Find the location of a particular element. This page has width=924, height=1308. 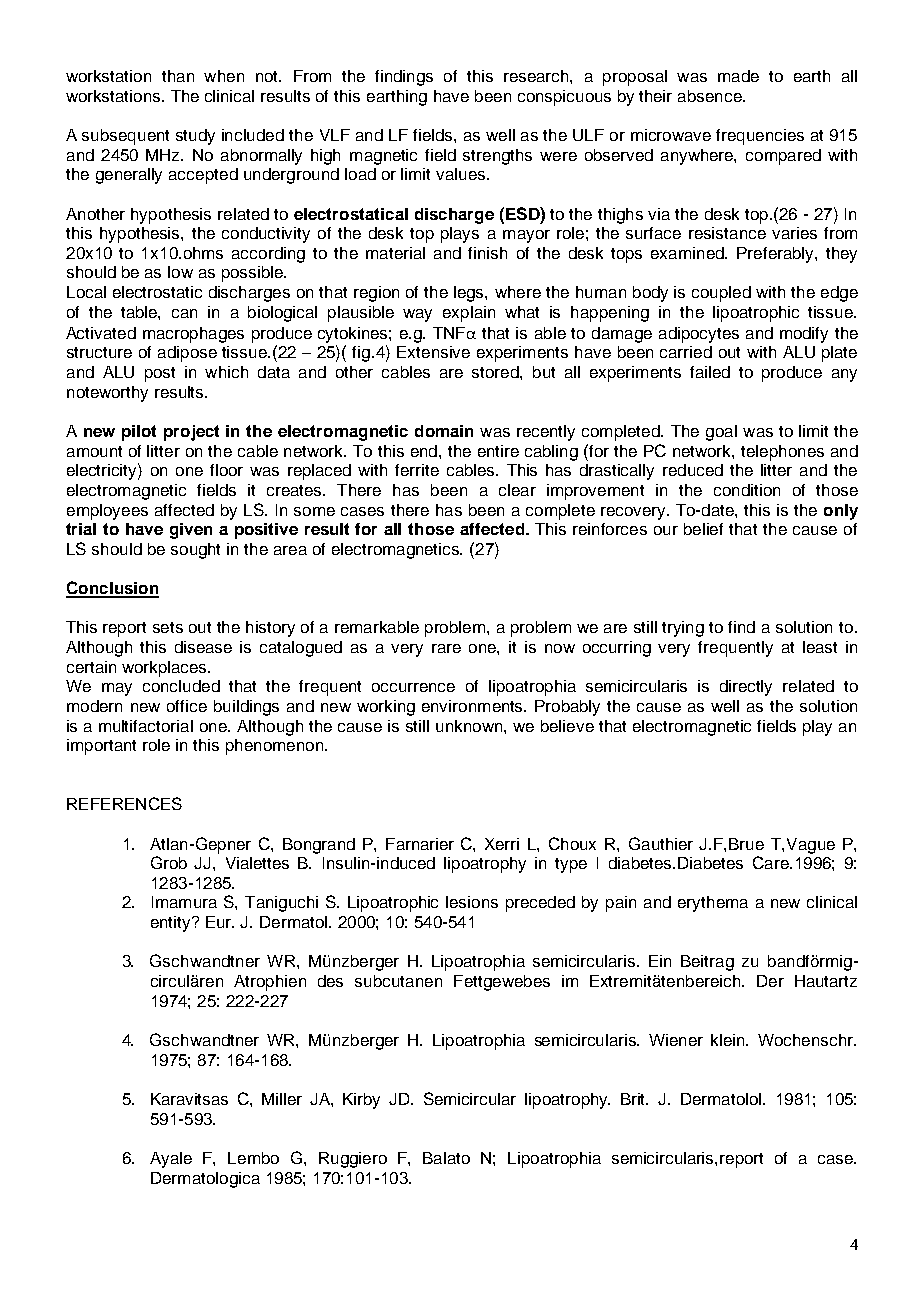

strengths is located at coordinates (497, 157).
